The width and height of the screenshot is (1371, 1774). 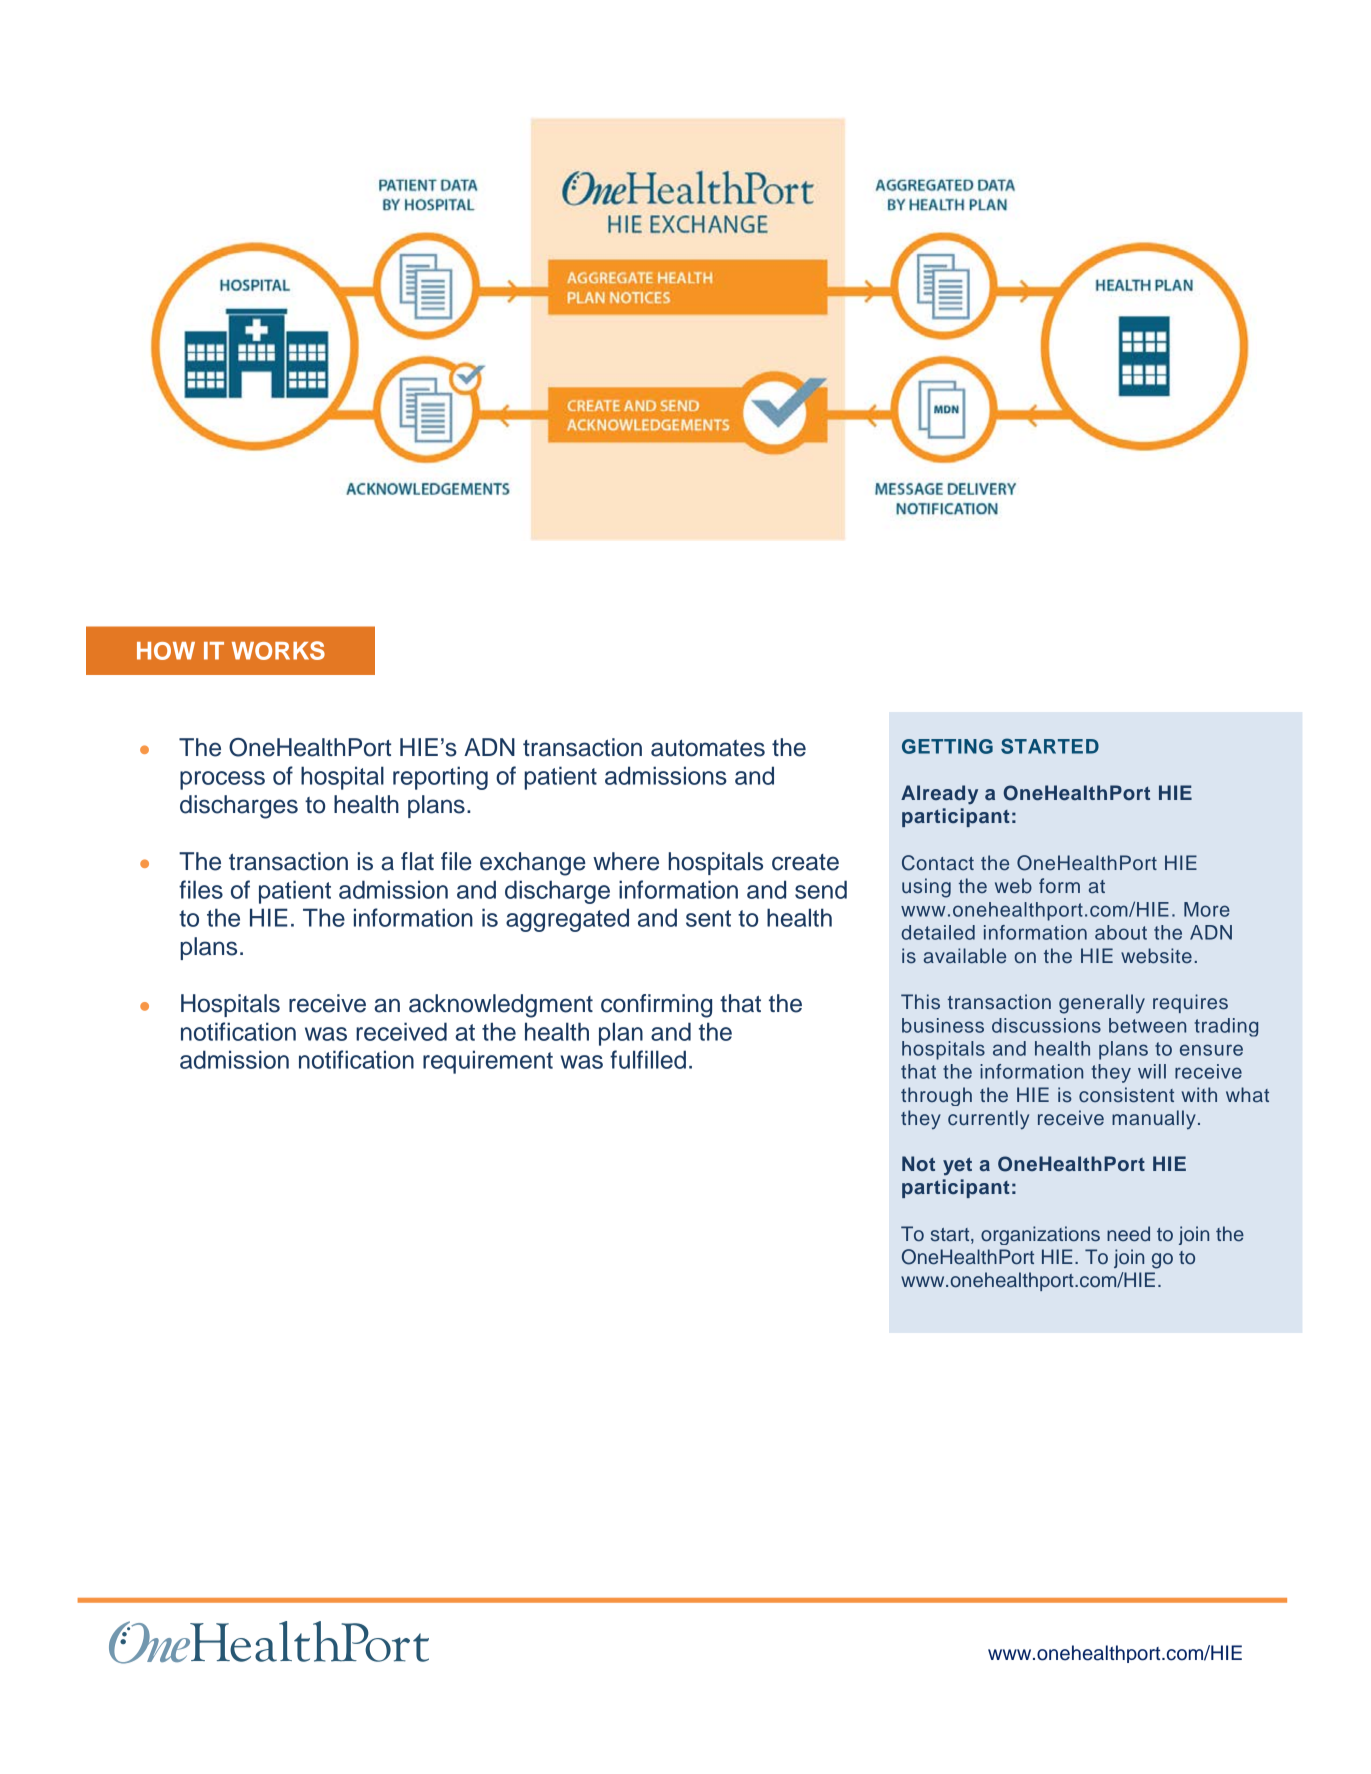 What do you see at coordinates (708, 748) in the screenshot?
I see `automates` at bounding box center [708, 748].
